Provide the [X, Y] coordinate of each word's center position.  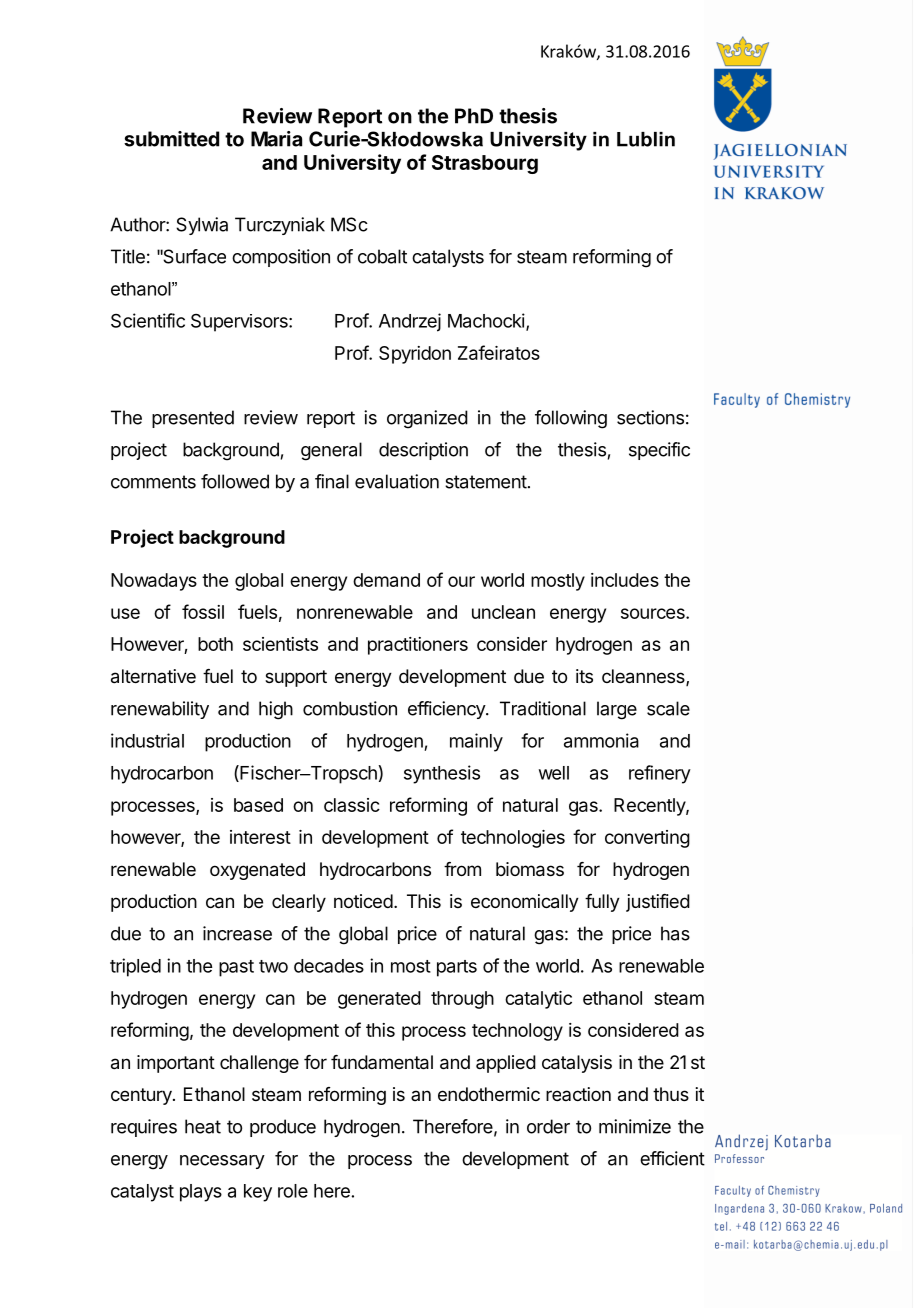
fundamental [382, 1062]
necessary [222, 1162]
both [215, 644]
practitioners [418, 646]
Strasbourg [485, 164]
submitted [171, 139]
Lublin [646, 139]
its [584, 676]
